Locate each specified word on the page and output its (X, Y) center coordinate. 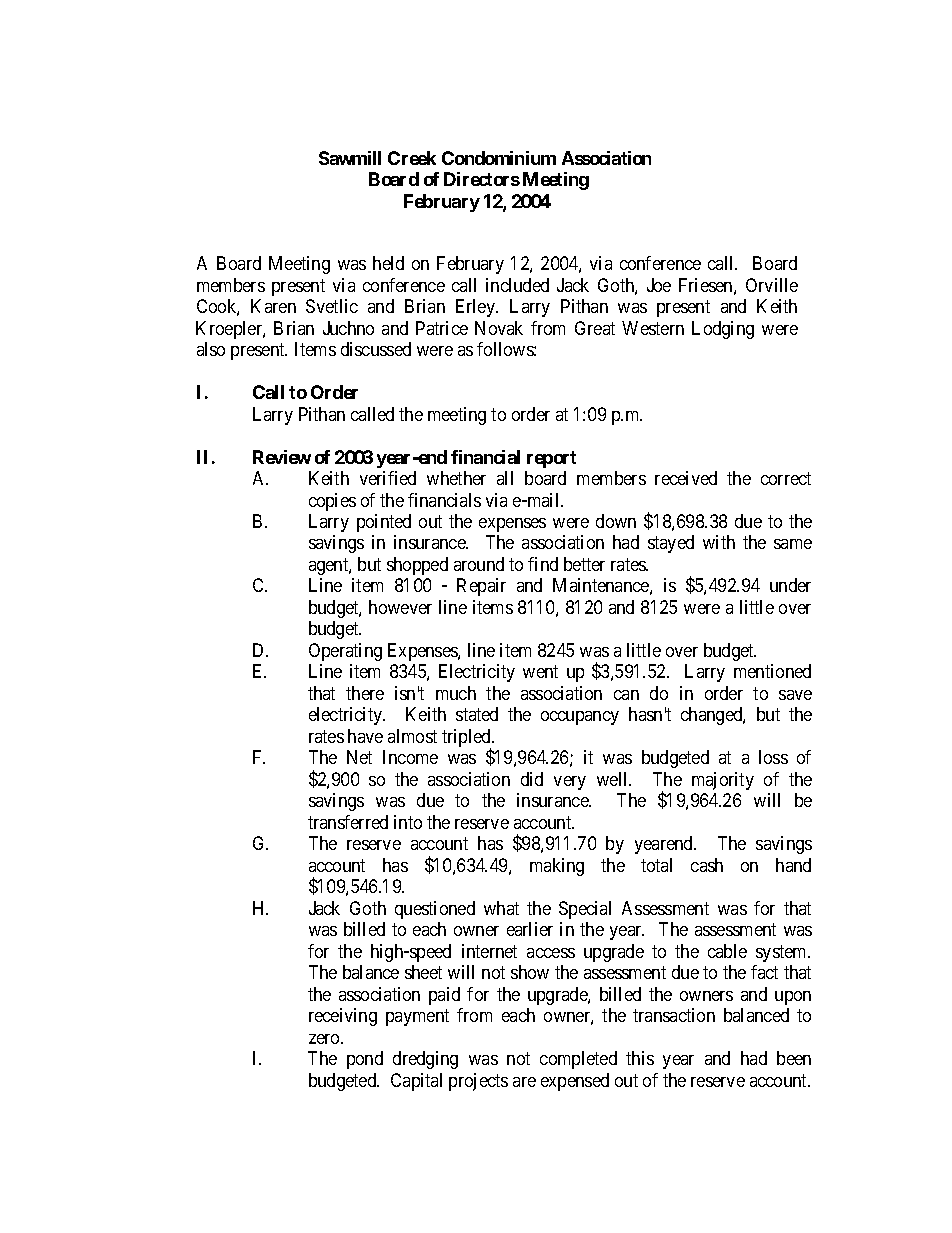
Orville (772, 285)
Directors (482, 179)
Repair (481, 587)
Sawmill (350, 158)
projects (478, 1082)
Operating (345, 652)
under (790, 585)
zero (325, 1039)
